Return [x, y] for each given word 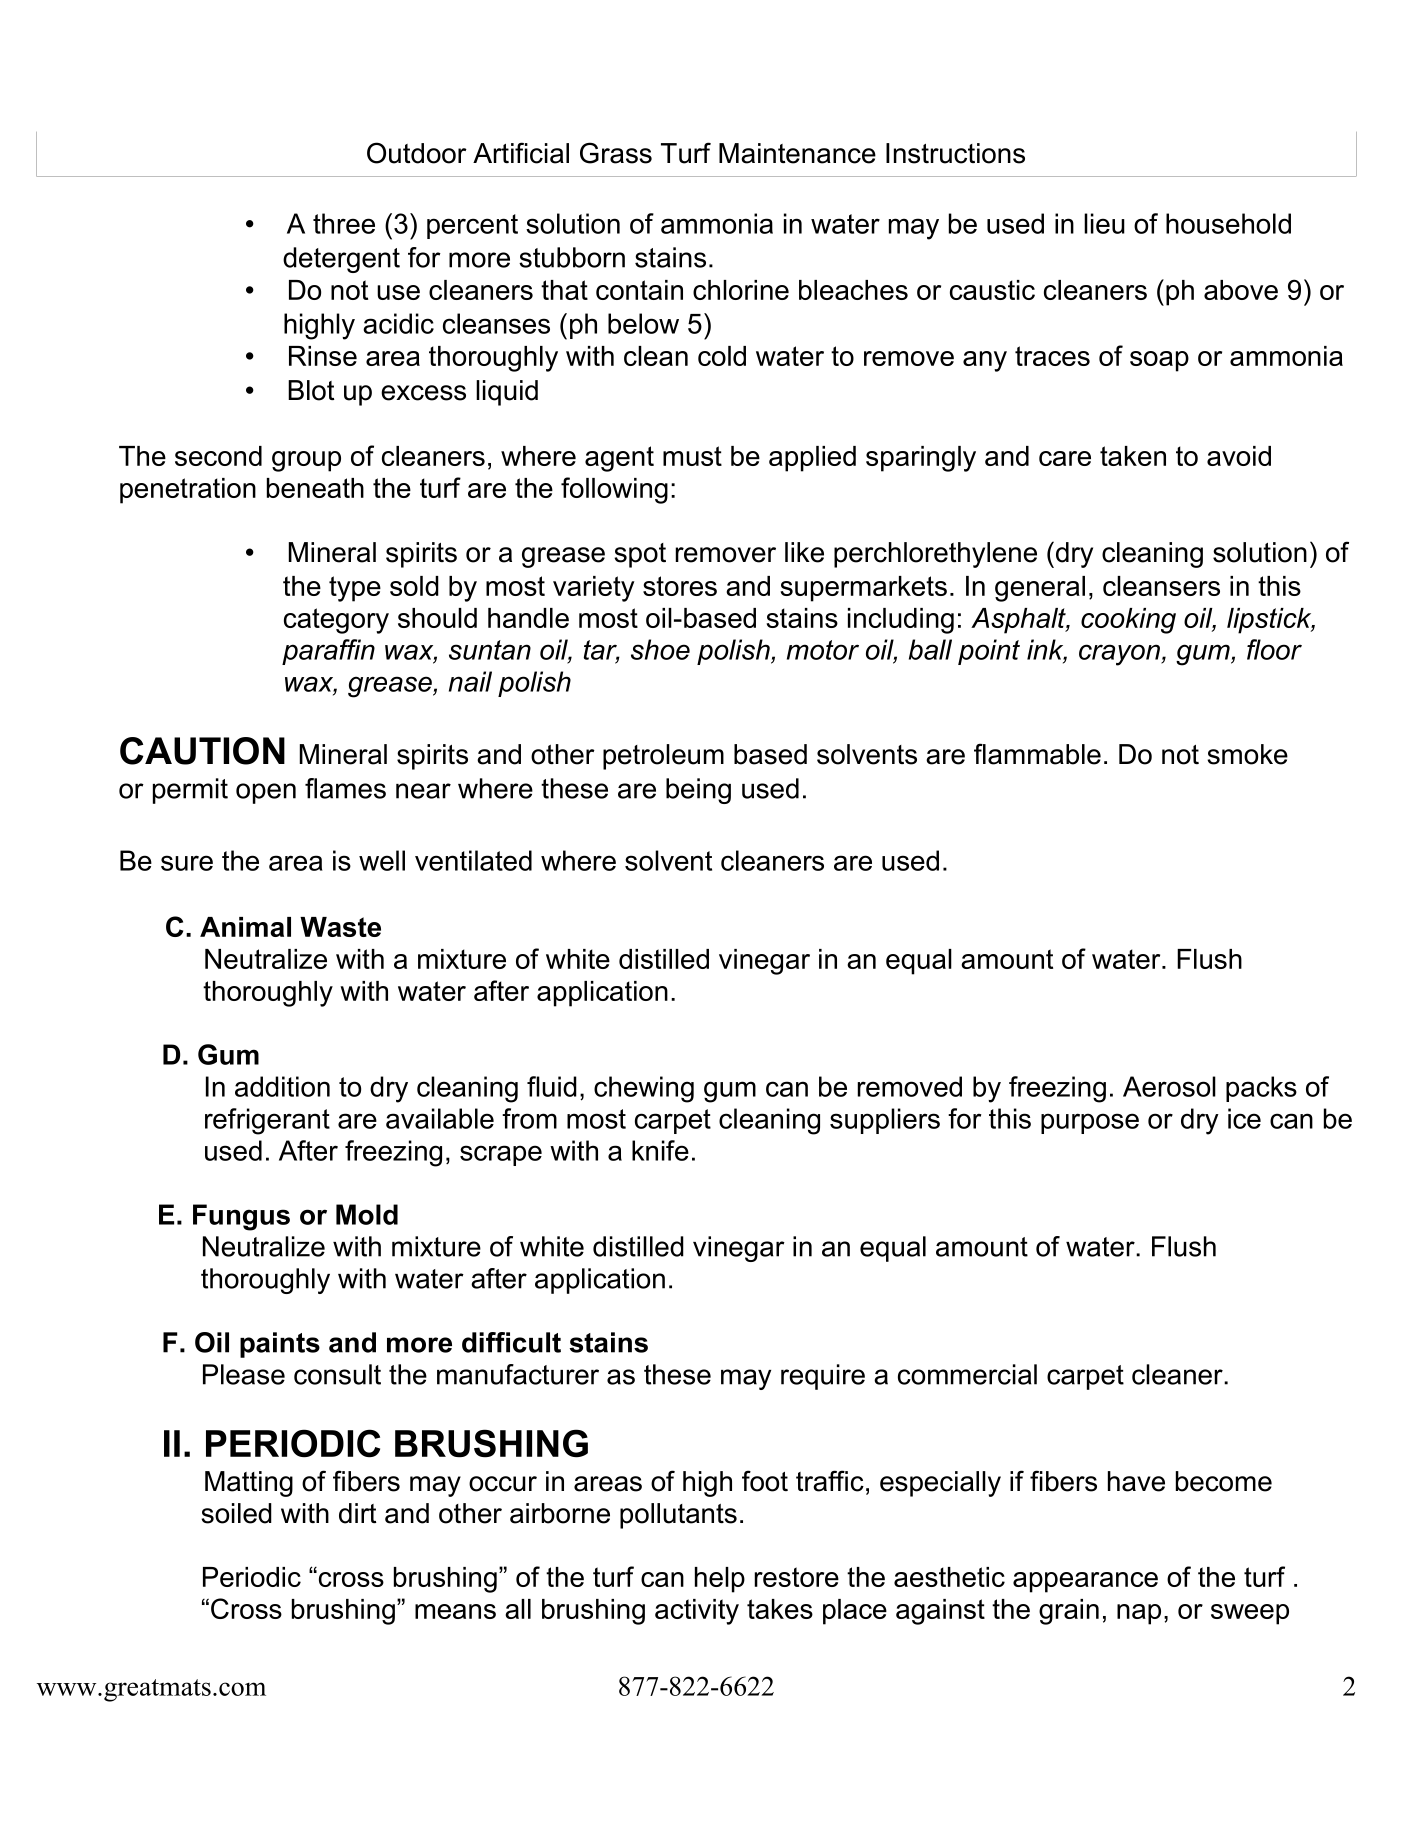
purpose [1090, 1123]
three [344, 223]
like [804, 552]
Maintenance [797, 153]
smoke [1247, 754]
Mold [367, 1214]
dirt [358, 1513]
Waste [340, 927]
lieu [1104, 223]
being [698, 791]
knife [660, 1150]
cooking [1128, 621]
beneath [315, 488]
